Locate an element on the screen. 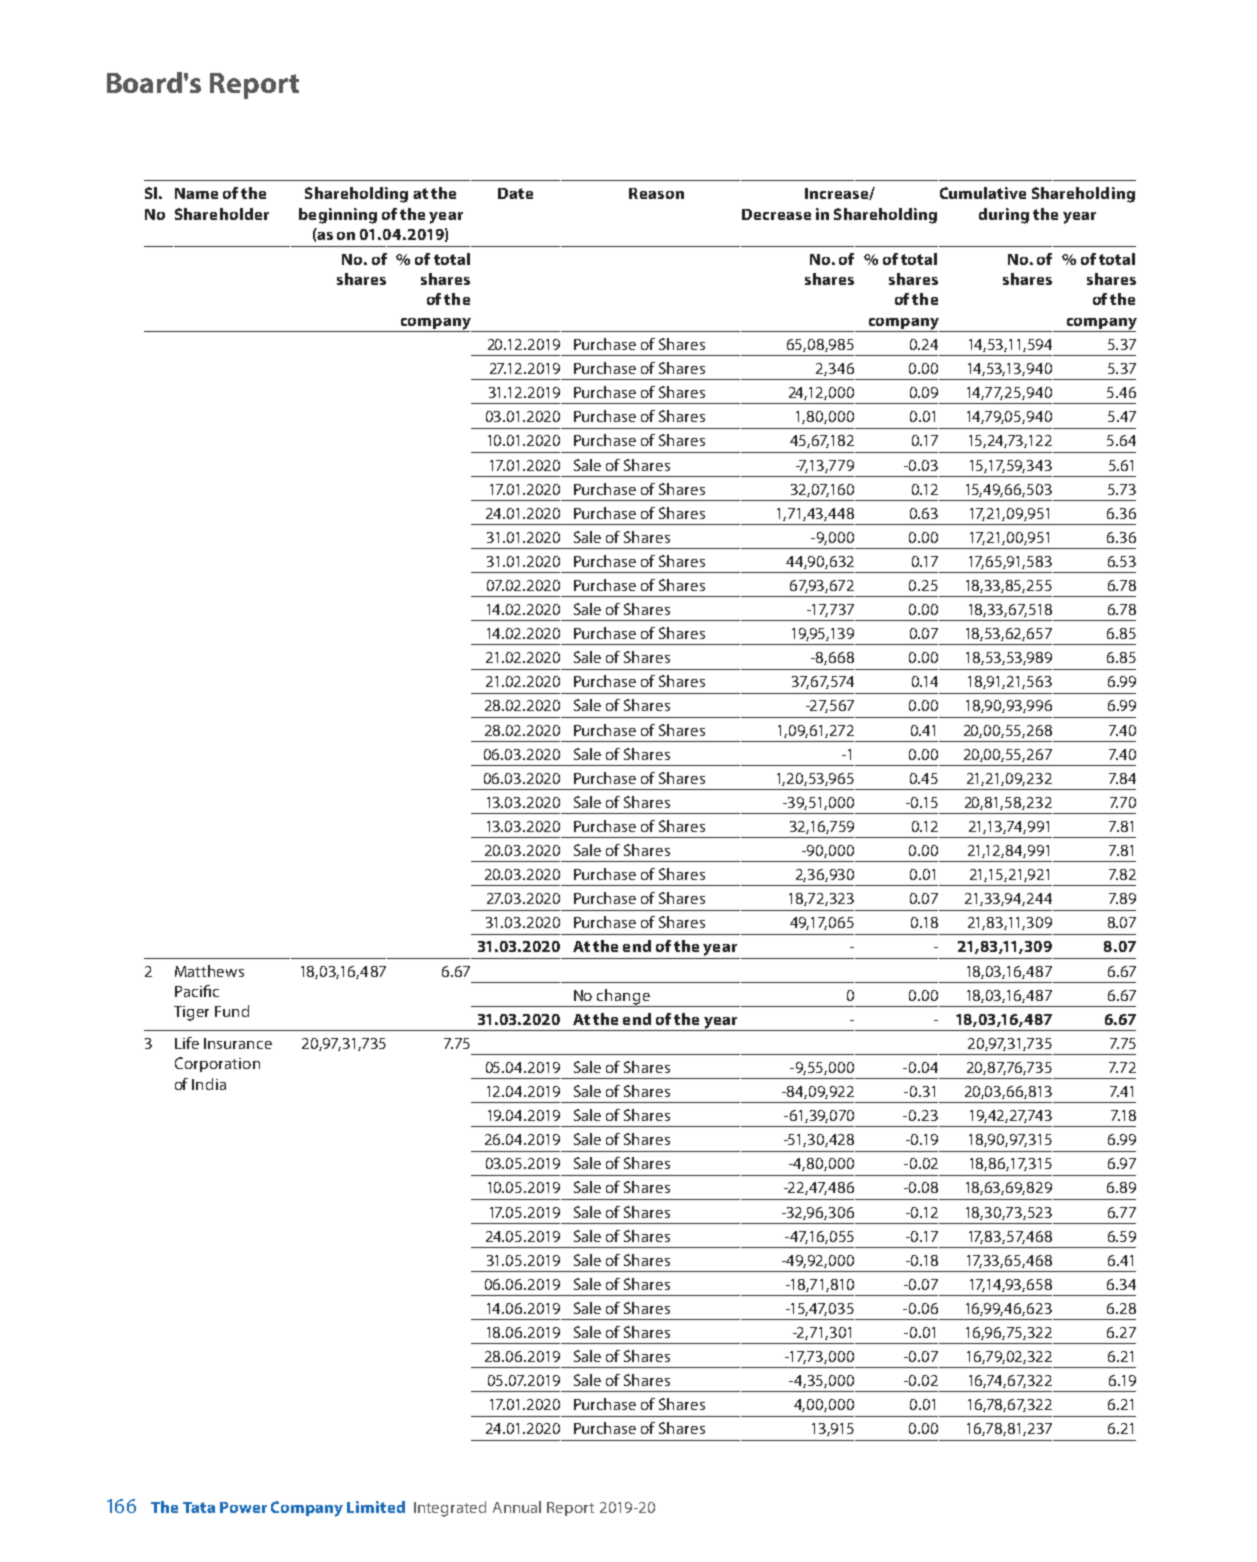 This screenshot has height=1562, width=1257. Power is located at coordinates (243, 1507).
